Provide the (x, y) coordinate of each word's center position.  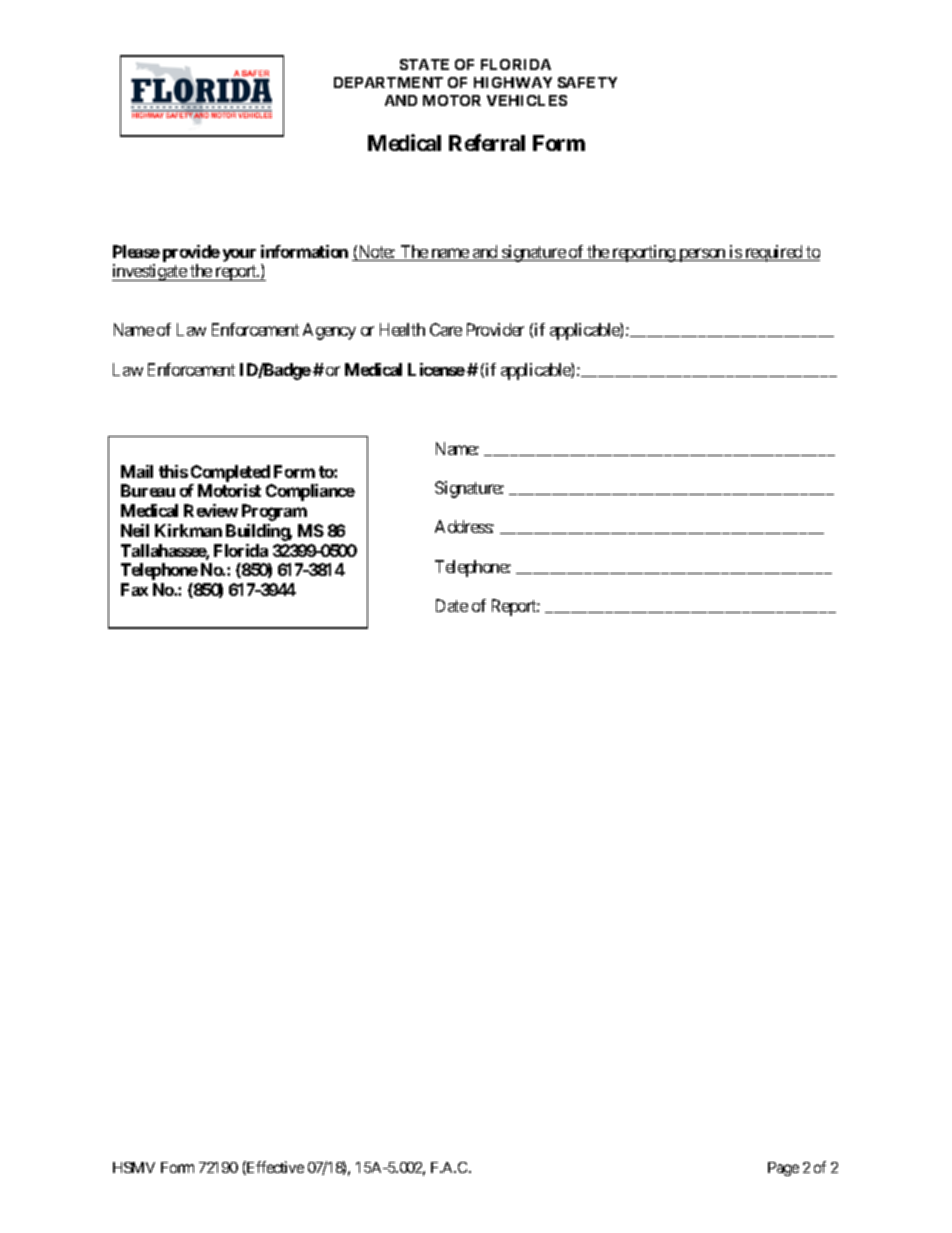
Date (452, 605)
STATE (424, 64)
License (436, 369)
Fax (134, 589)
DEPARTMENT (388, 82)
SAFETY (587, 82)
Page (783, 1169)
